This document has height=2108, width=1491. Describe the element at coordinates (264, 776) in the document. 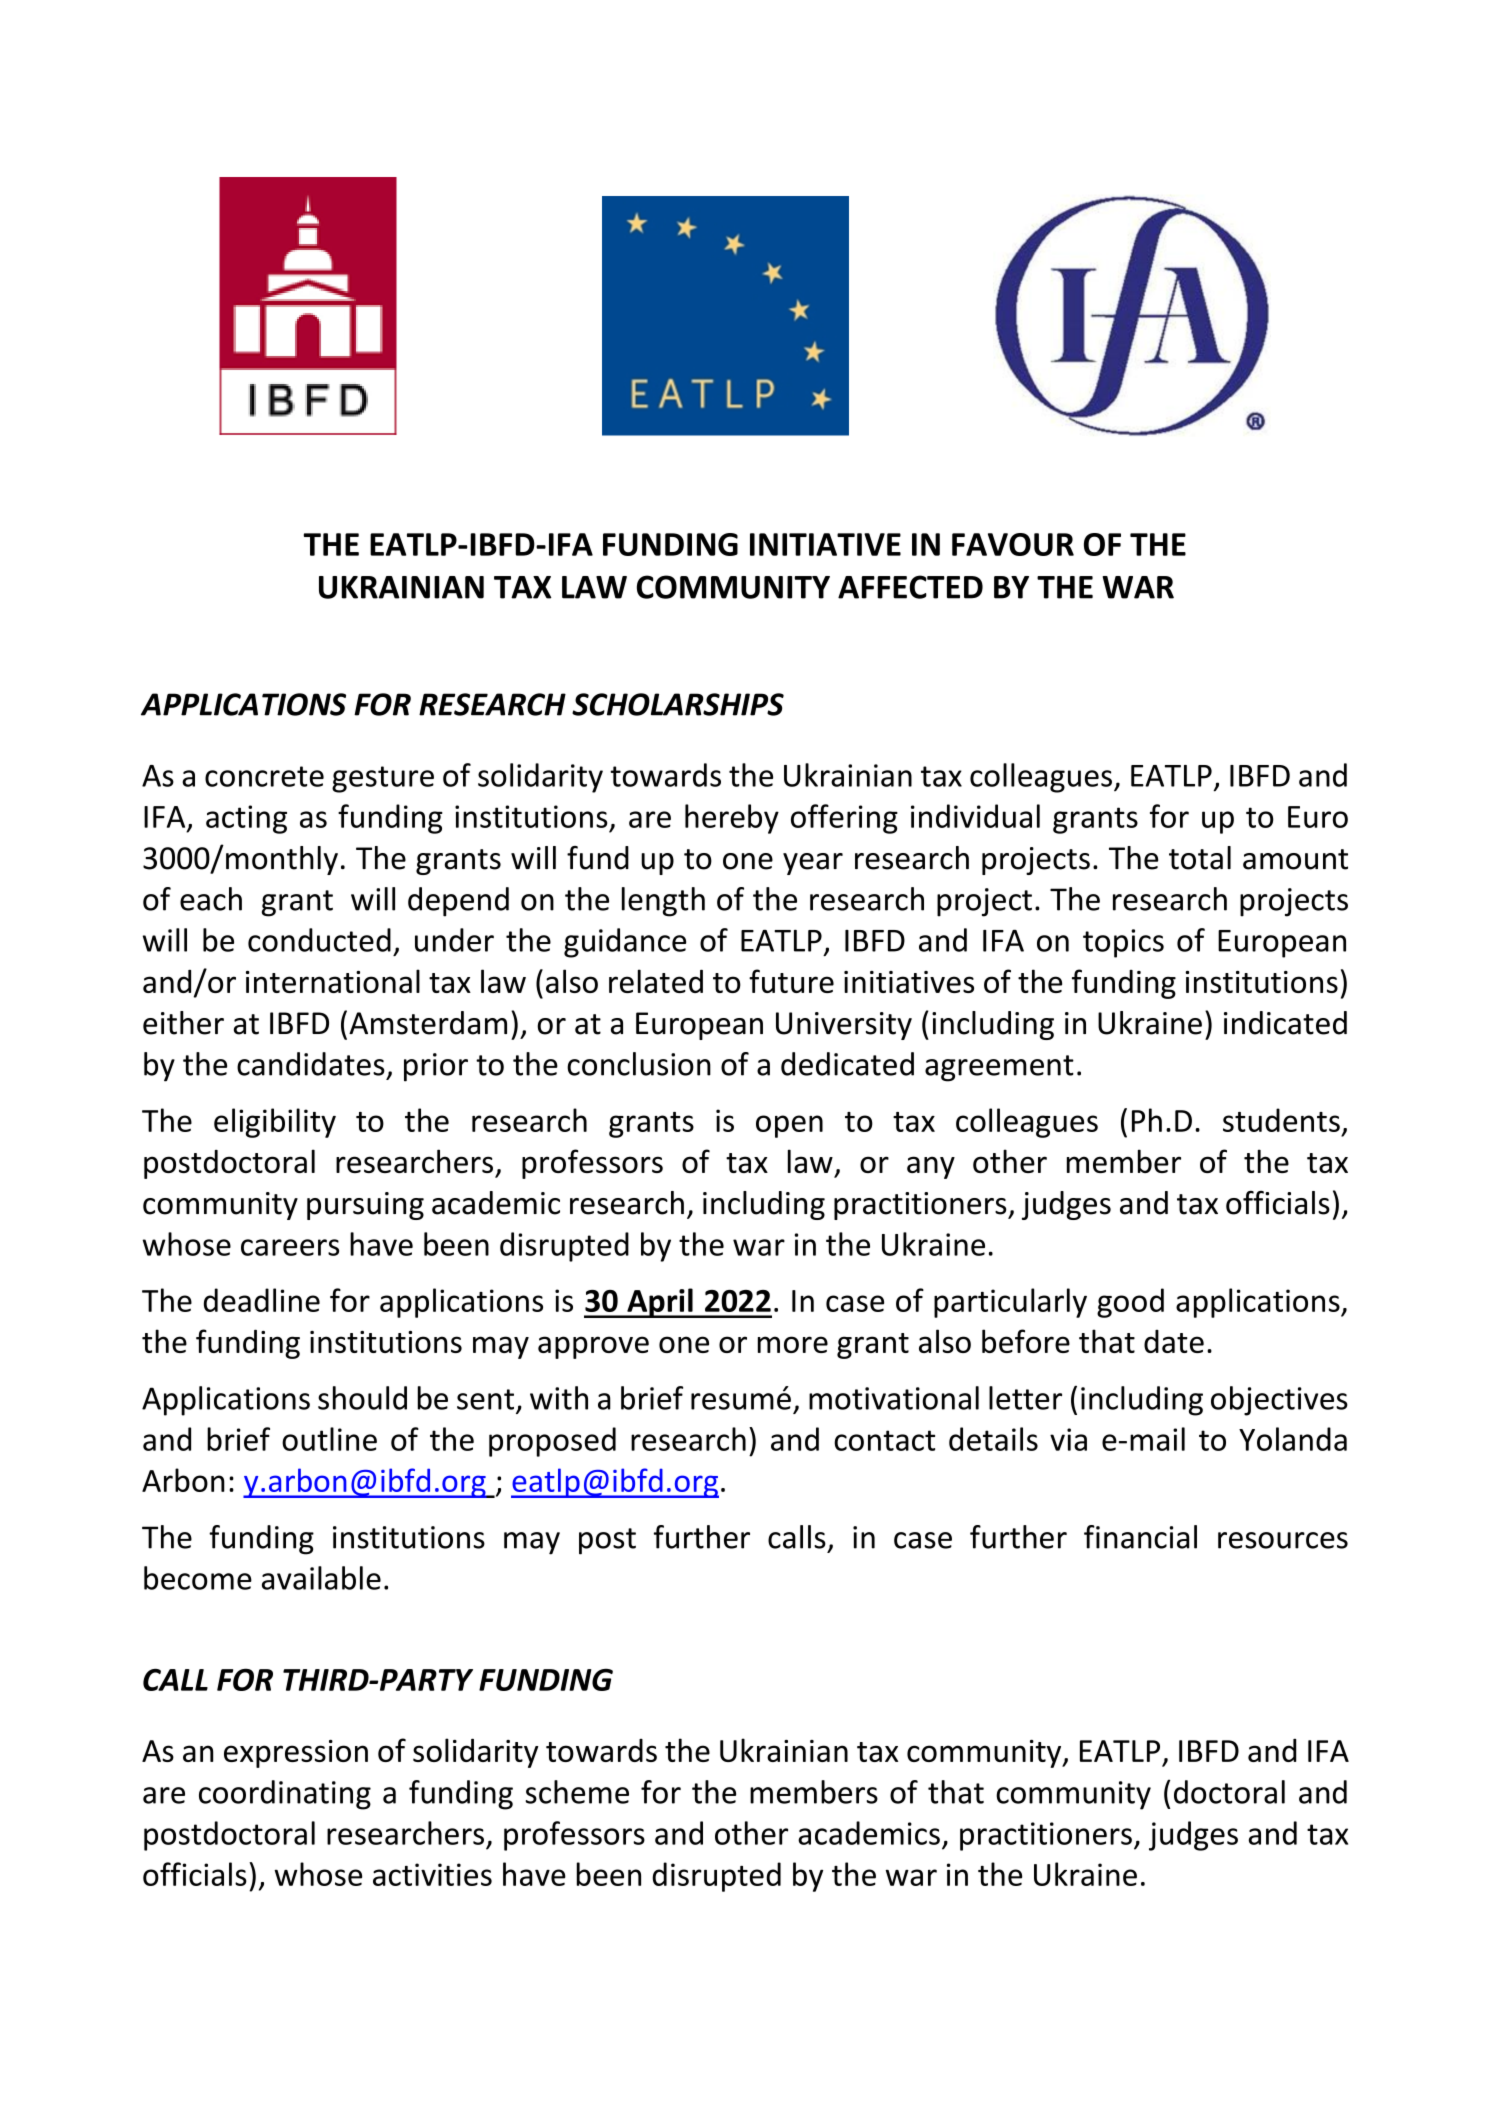

I see `concrete` at that location.
